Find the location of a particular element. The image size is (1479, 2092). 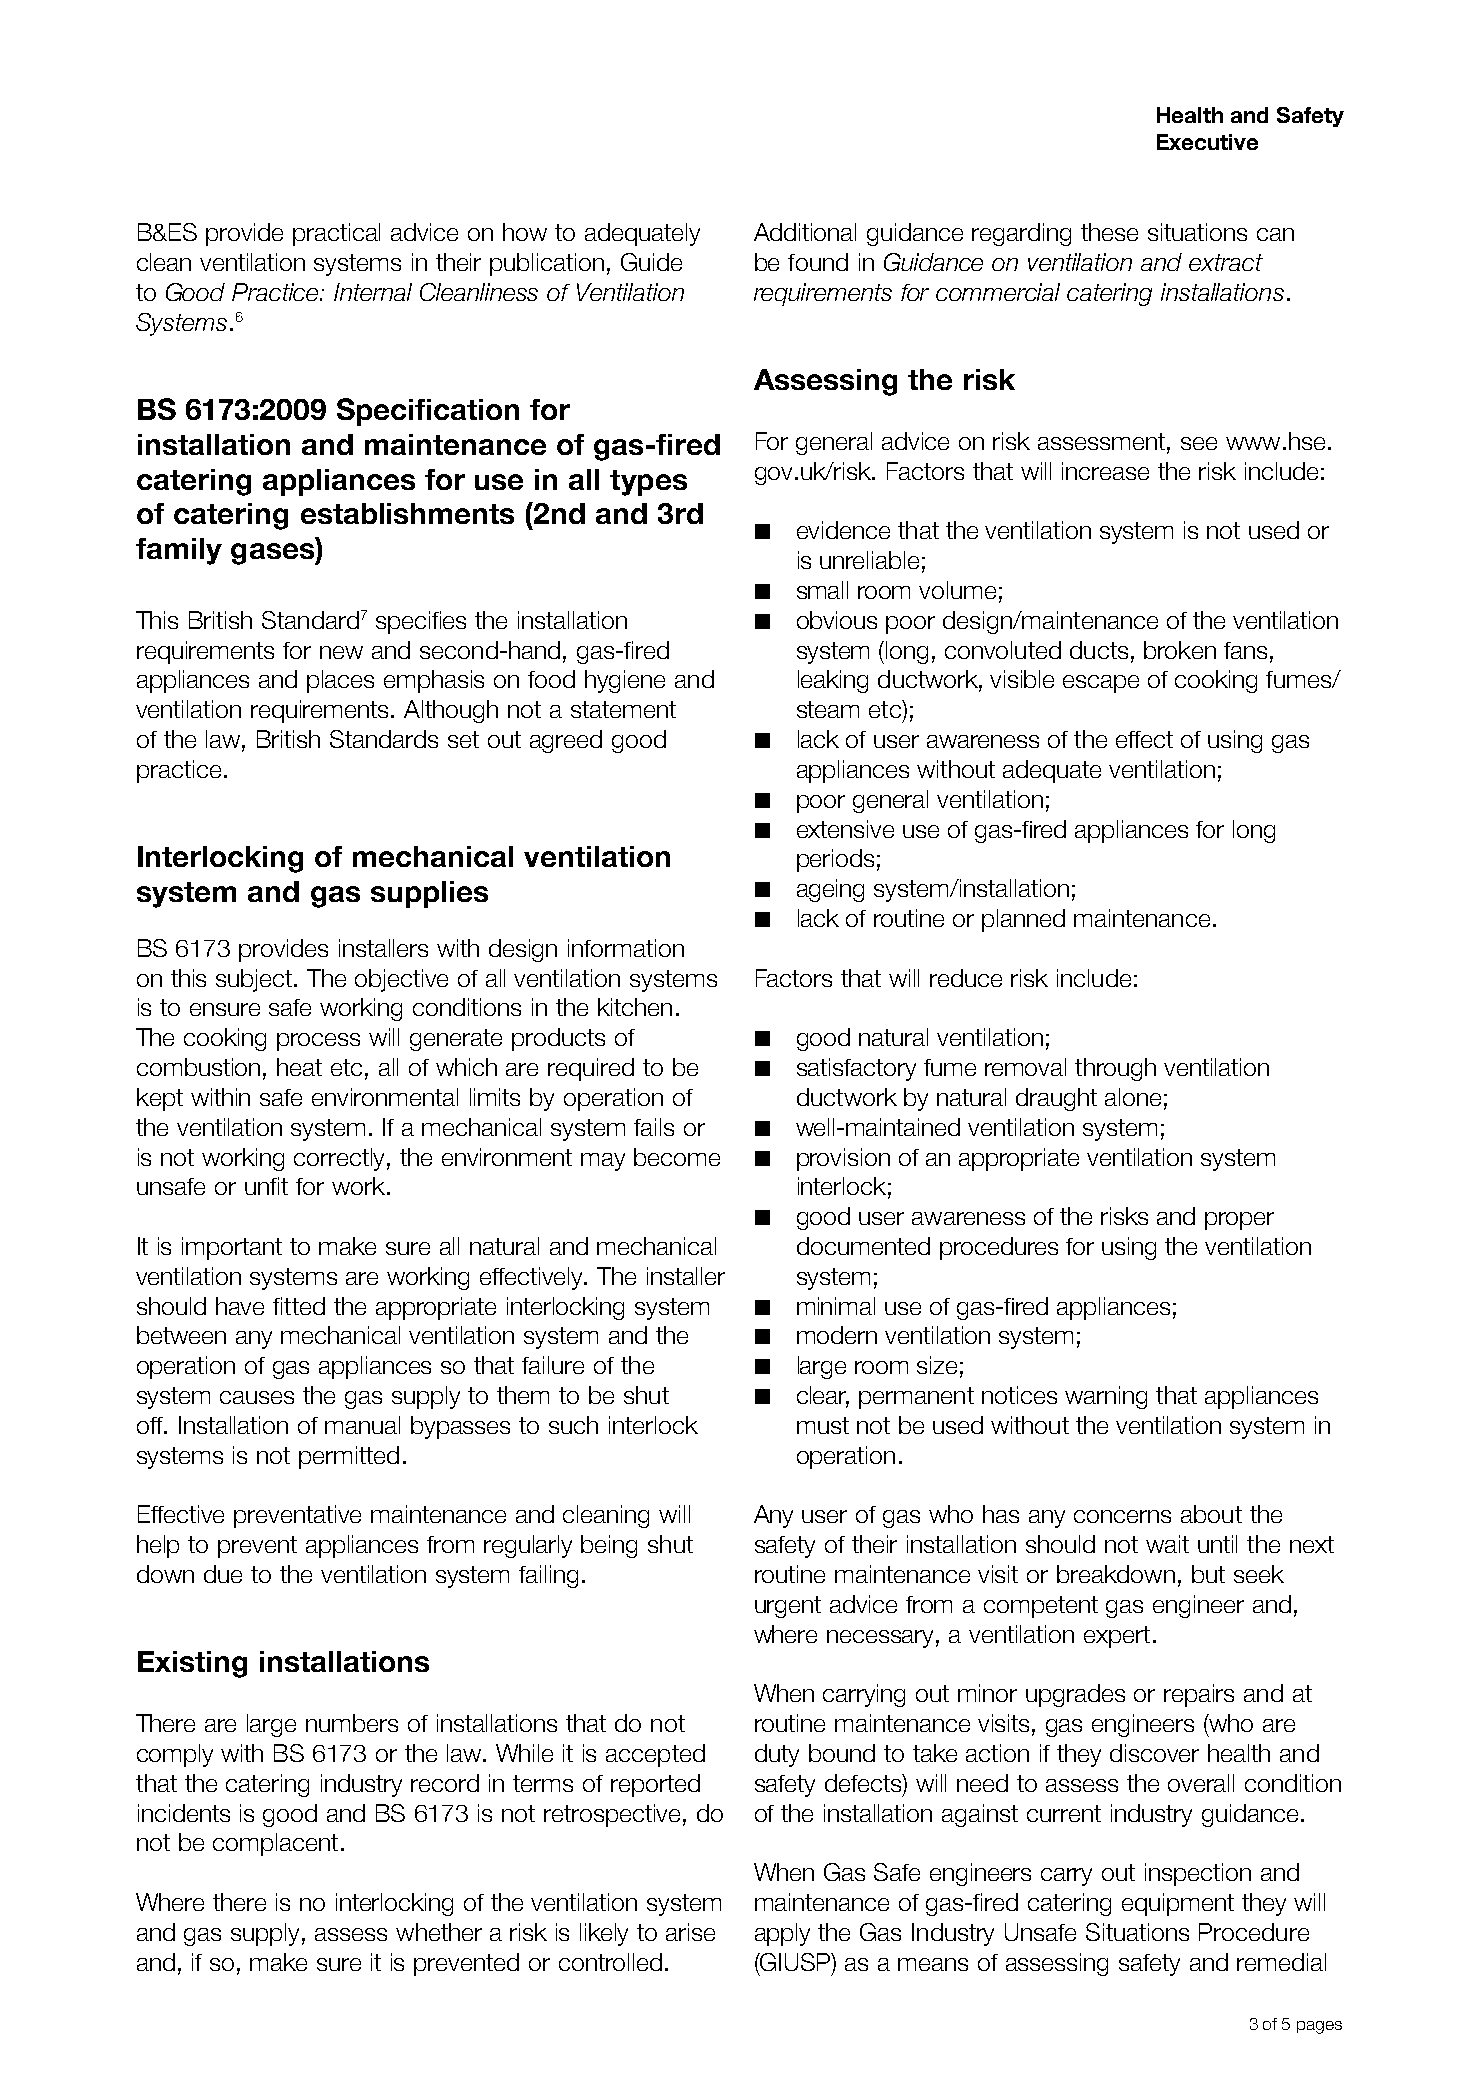

Additional is located at coordinates (805, 232).
